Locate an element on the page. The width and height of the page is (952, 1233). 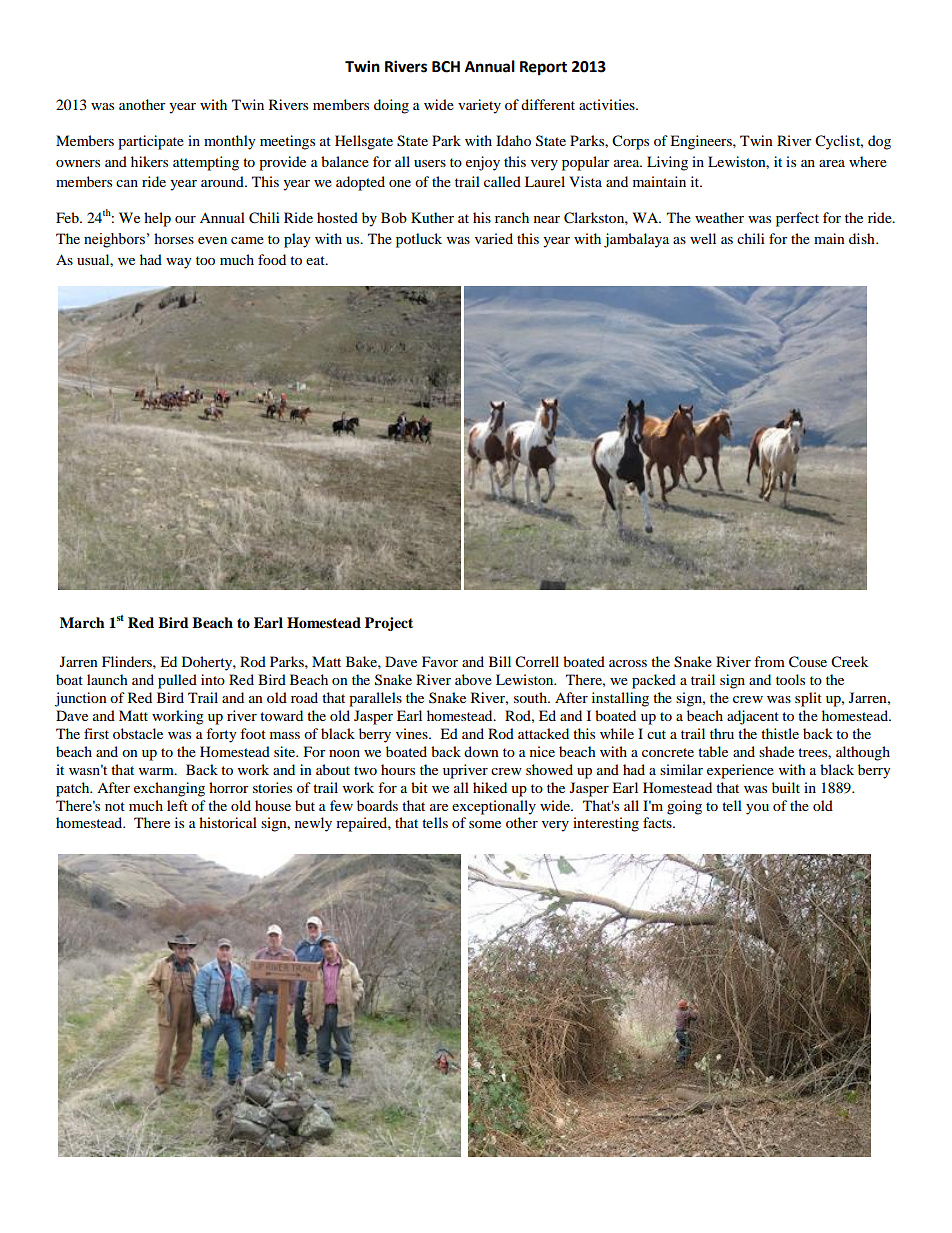
exceptionally is located at coordinates (494, 807).
